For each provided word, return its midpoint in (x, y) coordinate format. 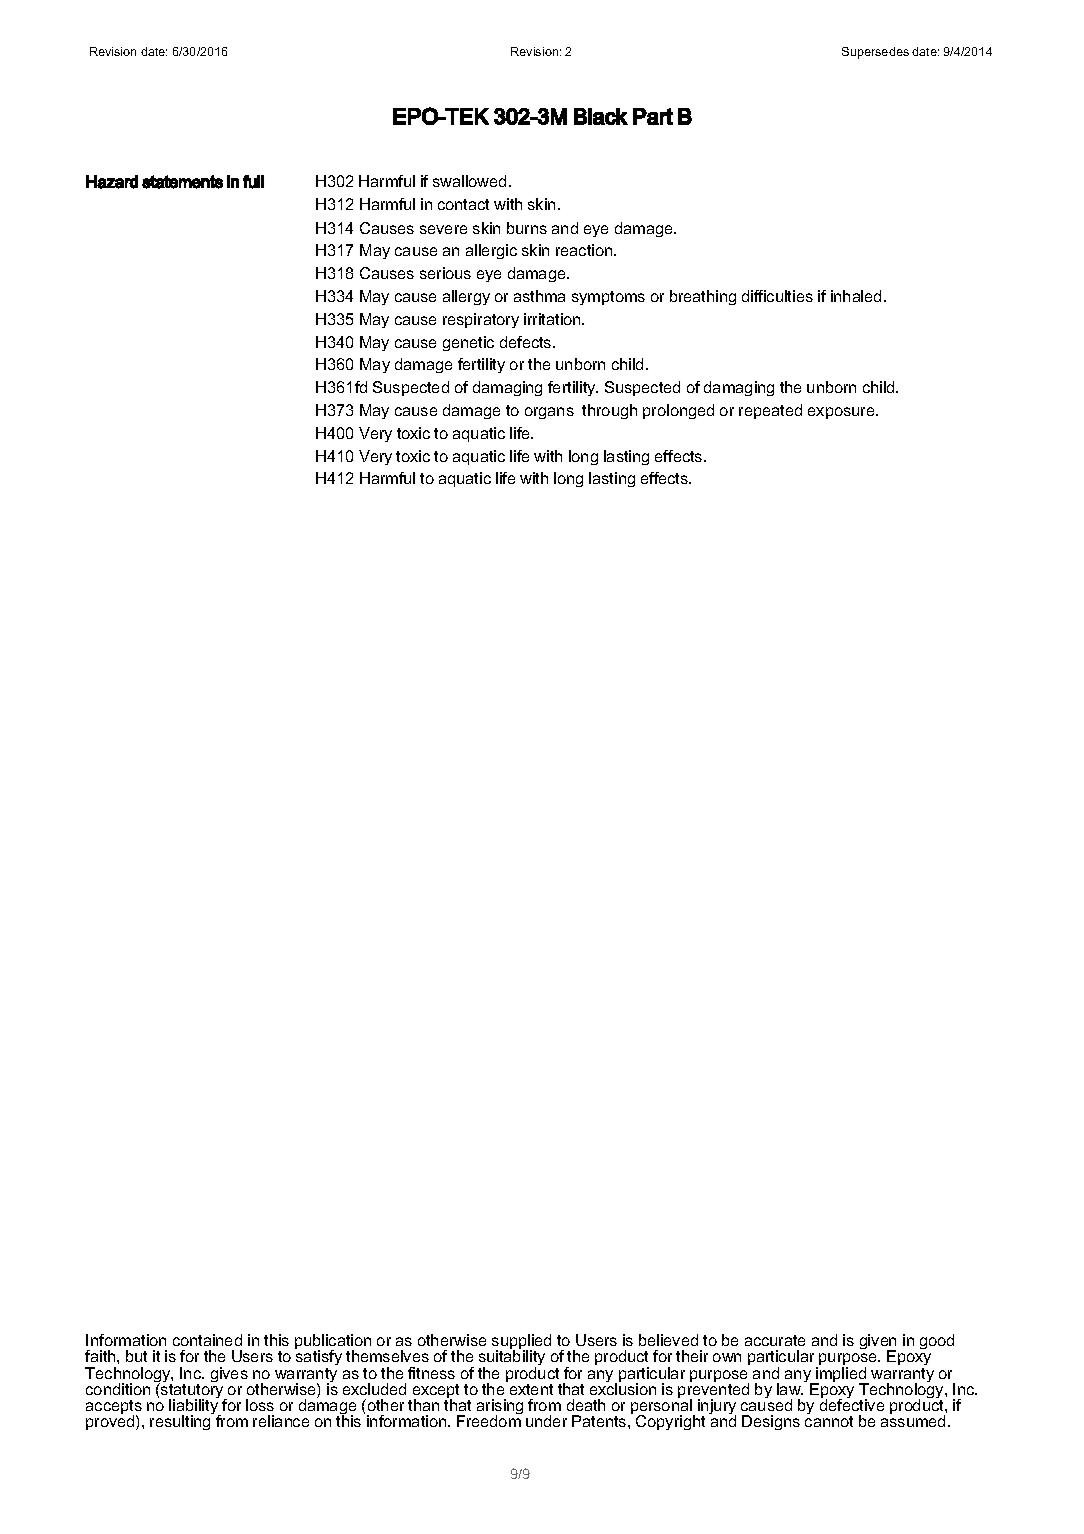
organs (549, 413)
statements (182, 182)
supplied (521, 1343)
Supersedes (875, 53)
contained (207, 1340)
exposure (842, 413)
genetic (468, 343)
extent (531, 1389)
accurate (775, 1340)
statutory (192, 1391)
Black (601, 116)
